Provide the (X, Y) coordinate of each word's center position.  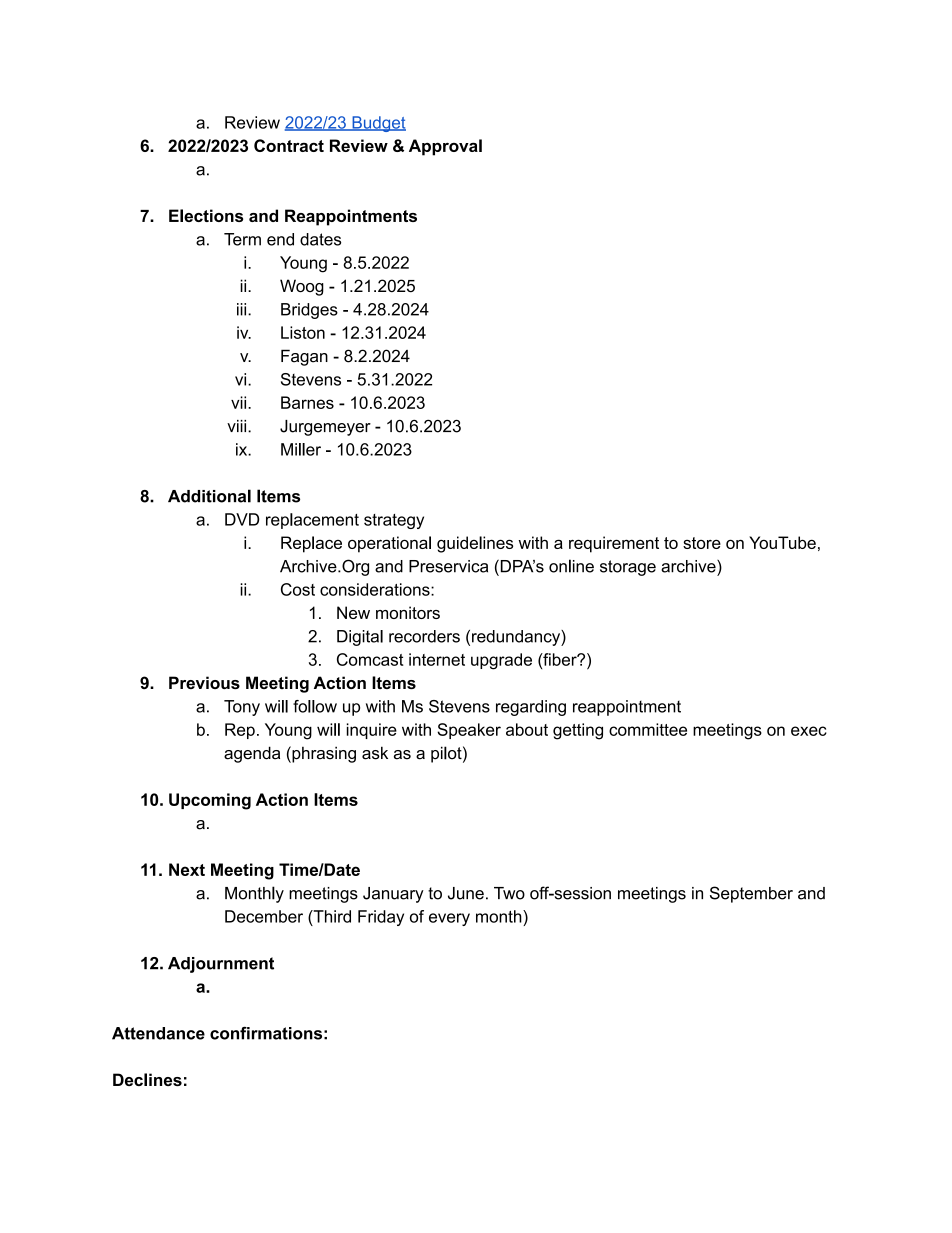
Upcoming (210, 801)
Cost (298, 589)
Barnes (307, 402)
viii (238, 426)
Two (509, 893)
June (466, 893)
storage (628, 568)
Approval (445, 147)
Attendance (158, 1033)
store (702, 543)
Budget (378, 124)
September (751, 894)
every (449, 919)
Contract (289, 145)
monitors (408, 612)
